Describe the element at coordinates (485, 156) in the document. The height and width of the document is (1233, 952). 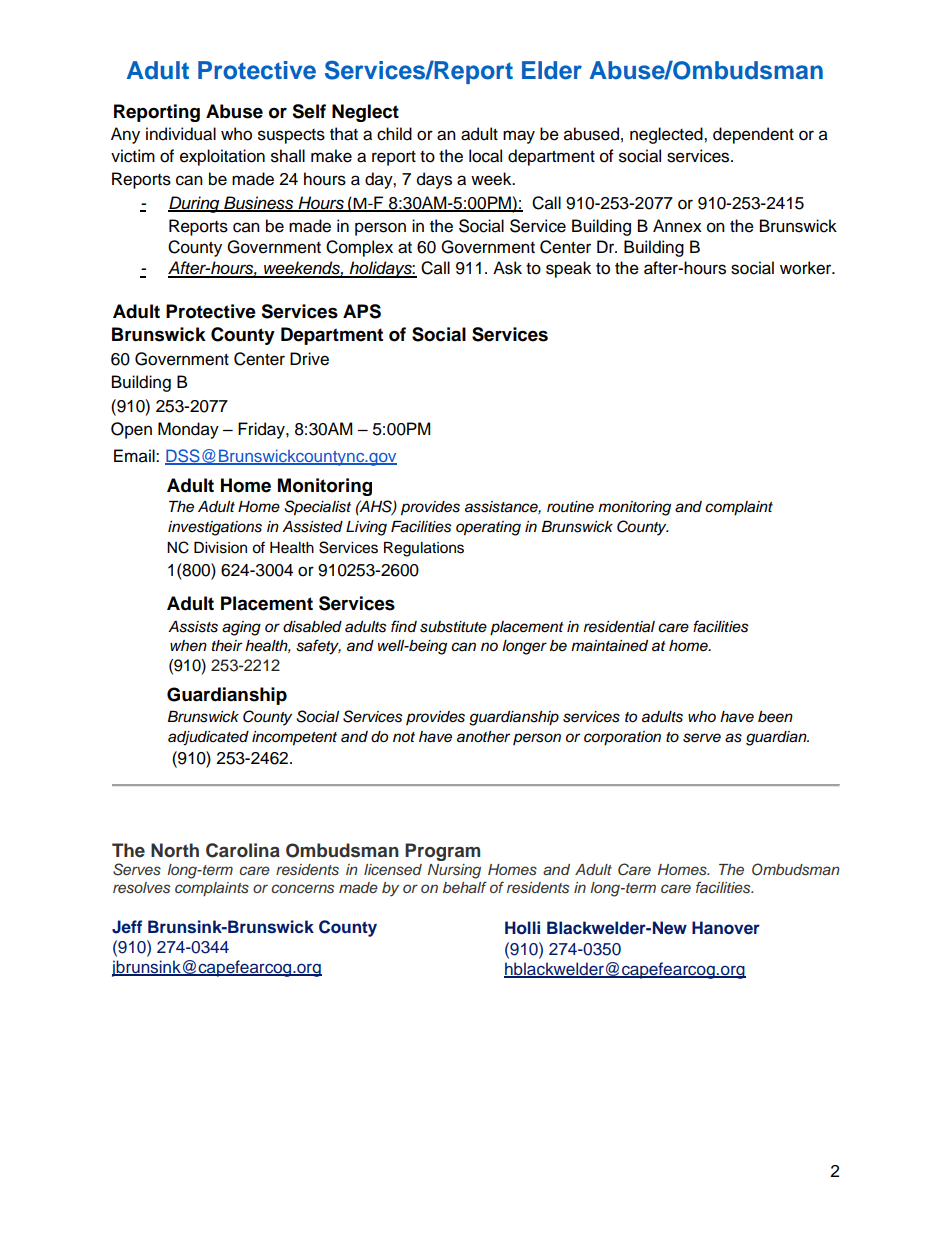
I see `local` at that location.
